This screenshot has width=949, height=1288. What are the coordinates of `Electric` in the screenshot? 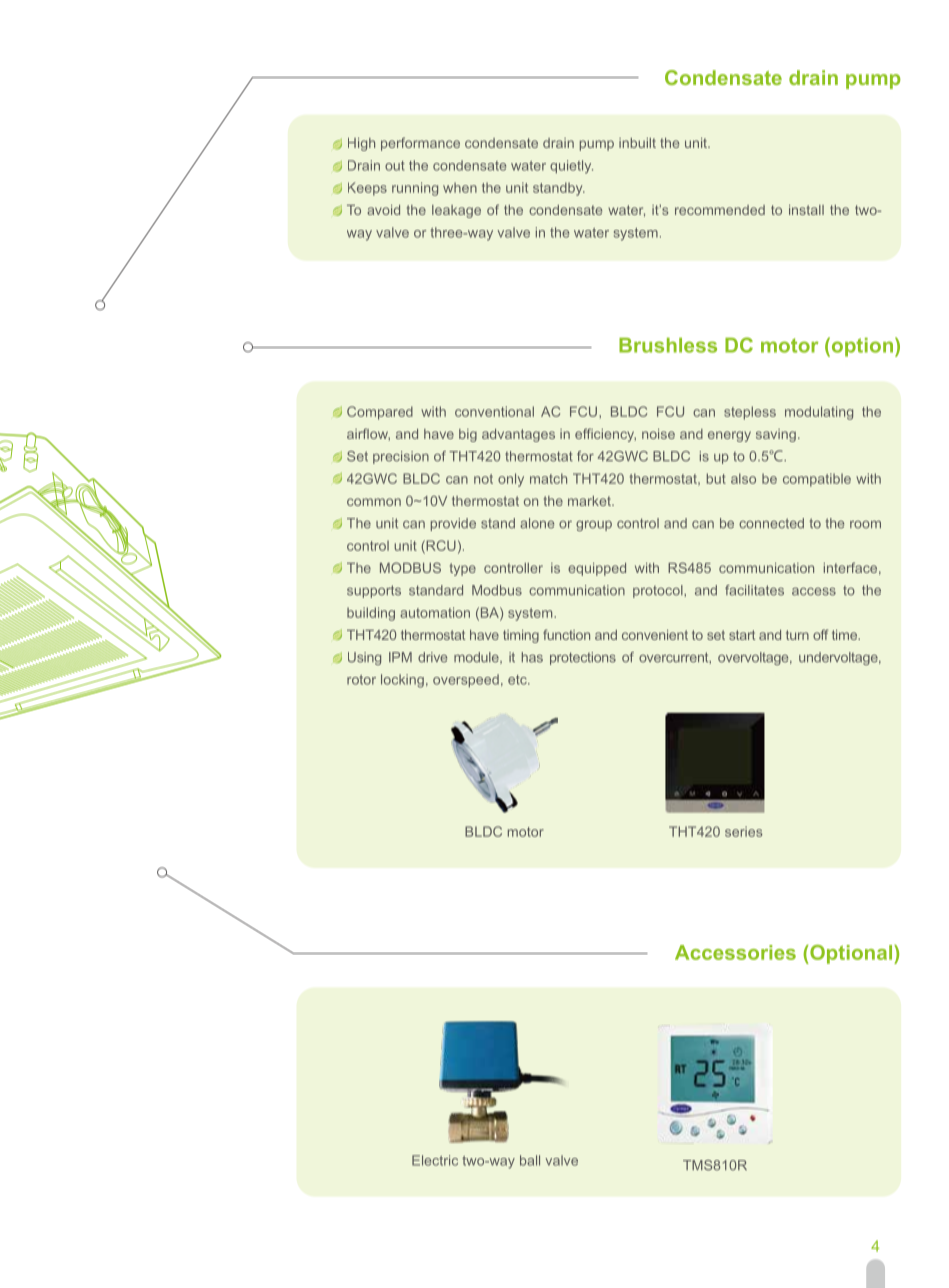 It's located at (435, 1160).
